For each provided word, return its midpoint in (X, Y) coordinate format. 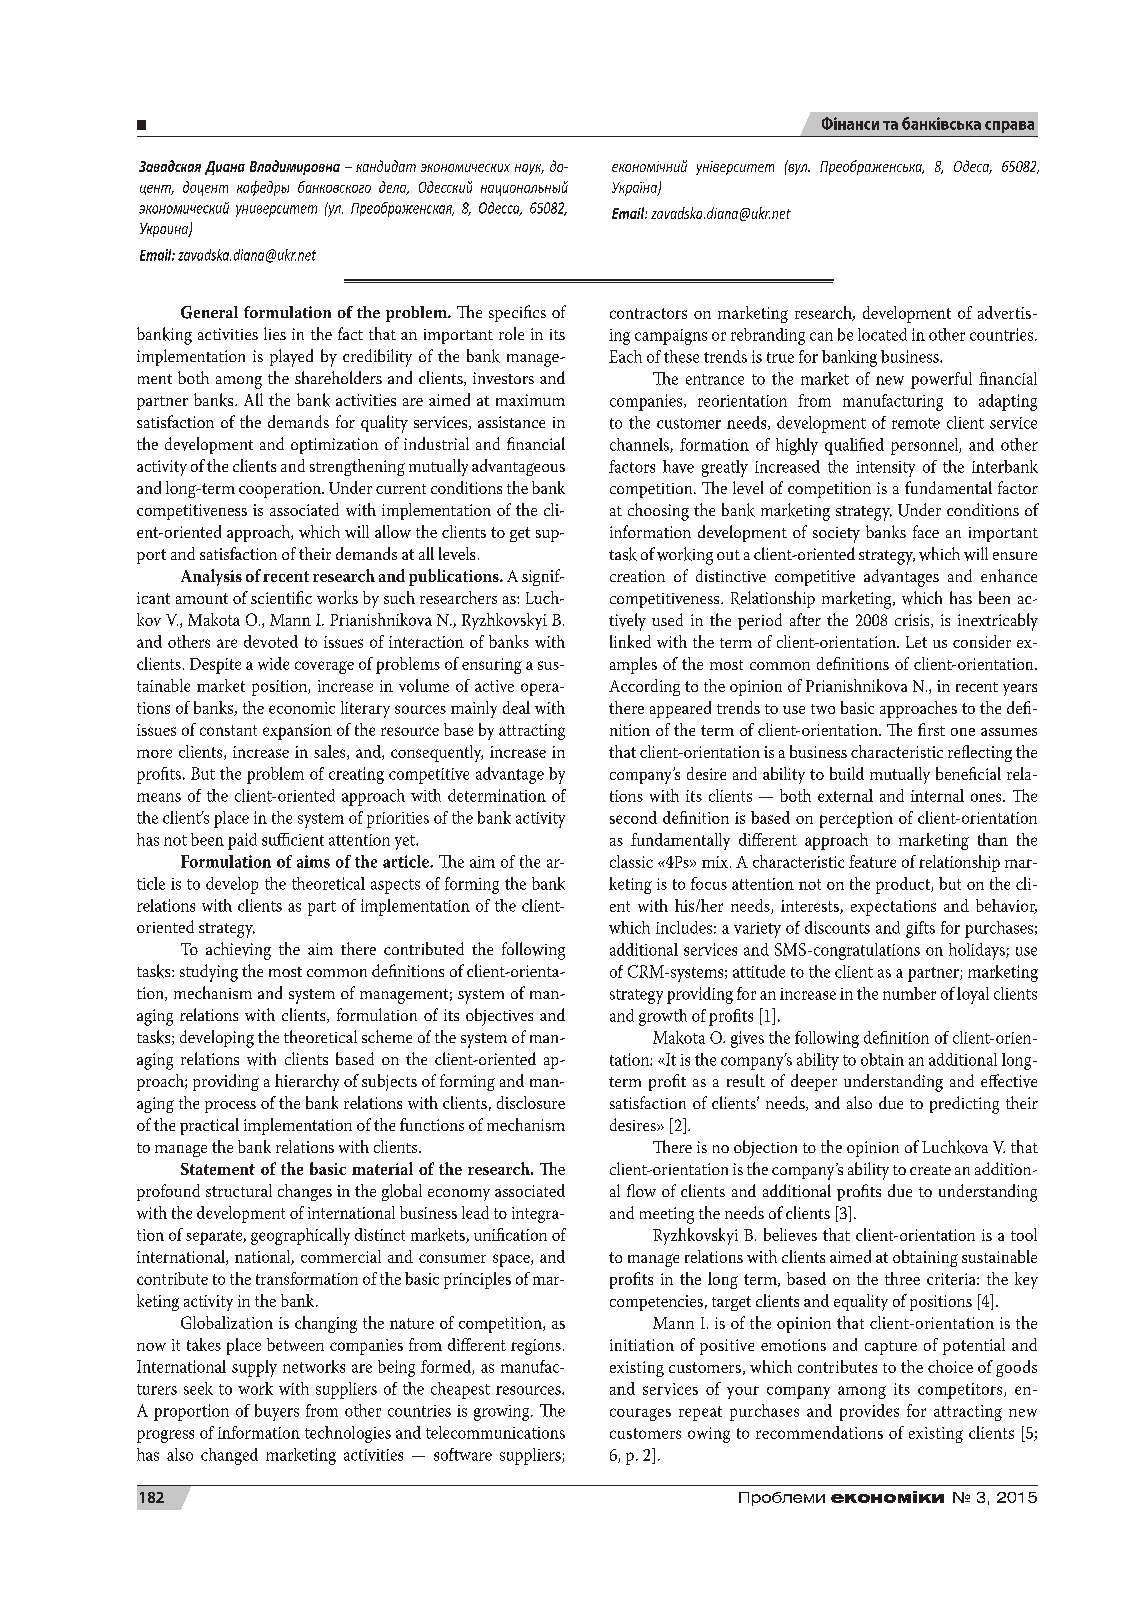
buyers (277, 1412)
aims (313, 861)
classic (631, 861)
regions (536, 1347)
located (882, 334)
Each (625, 356)
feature (872, 861)
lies (275, 333)
